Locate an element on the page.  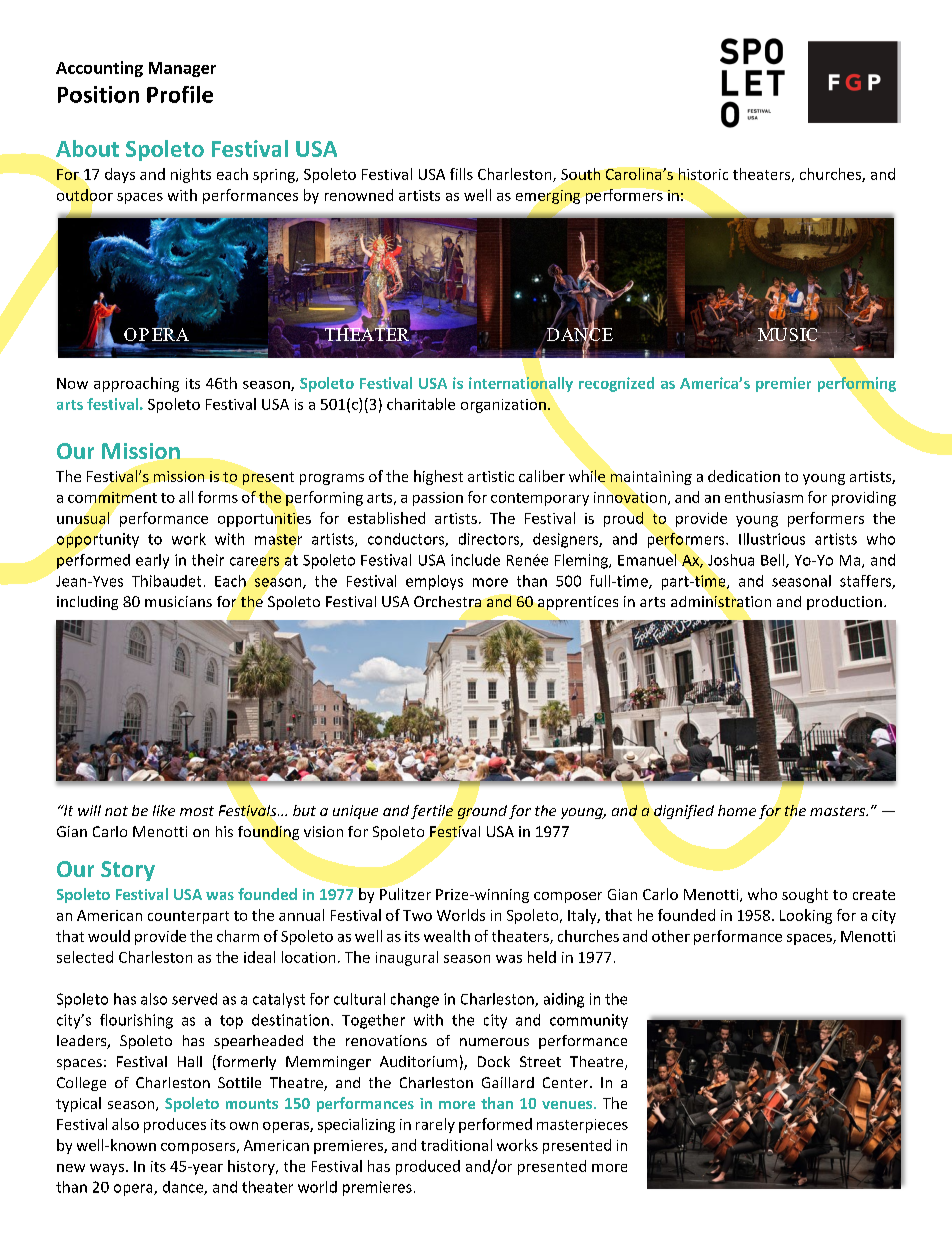
like is located at coordinates (164, 810).
